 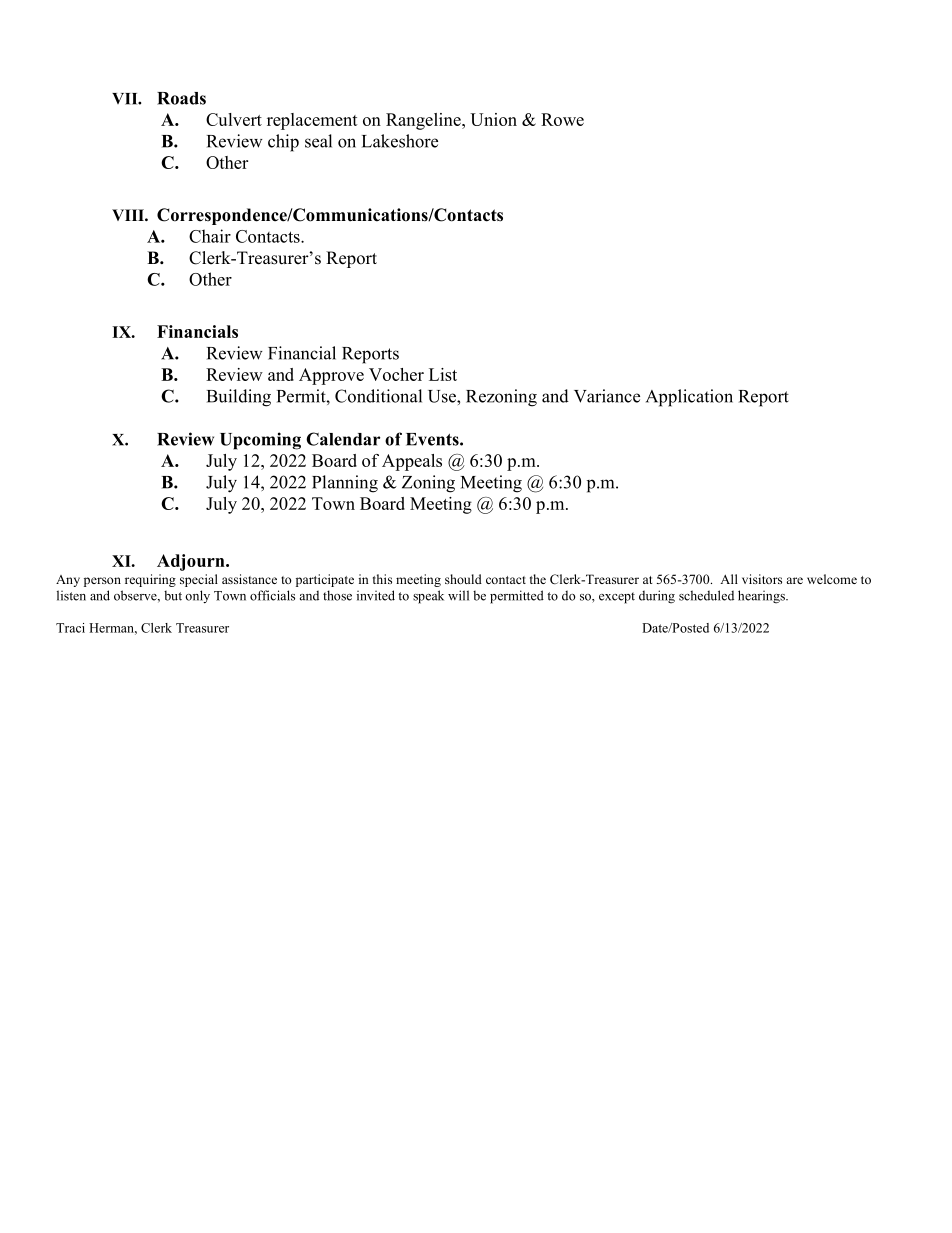 I want to click on Events, so click(x=433, y=439).
